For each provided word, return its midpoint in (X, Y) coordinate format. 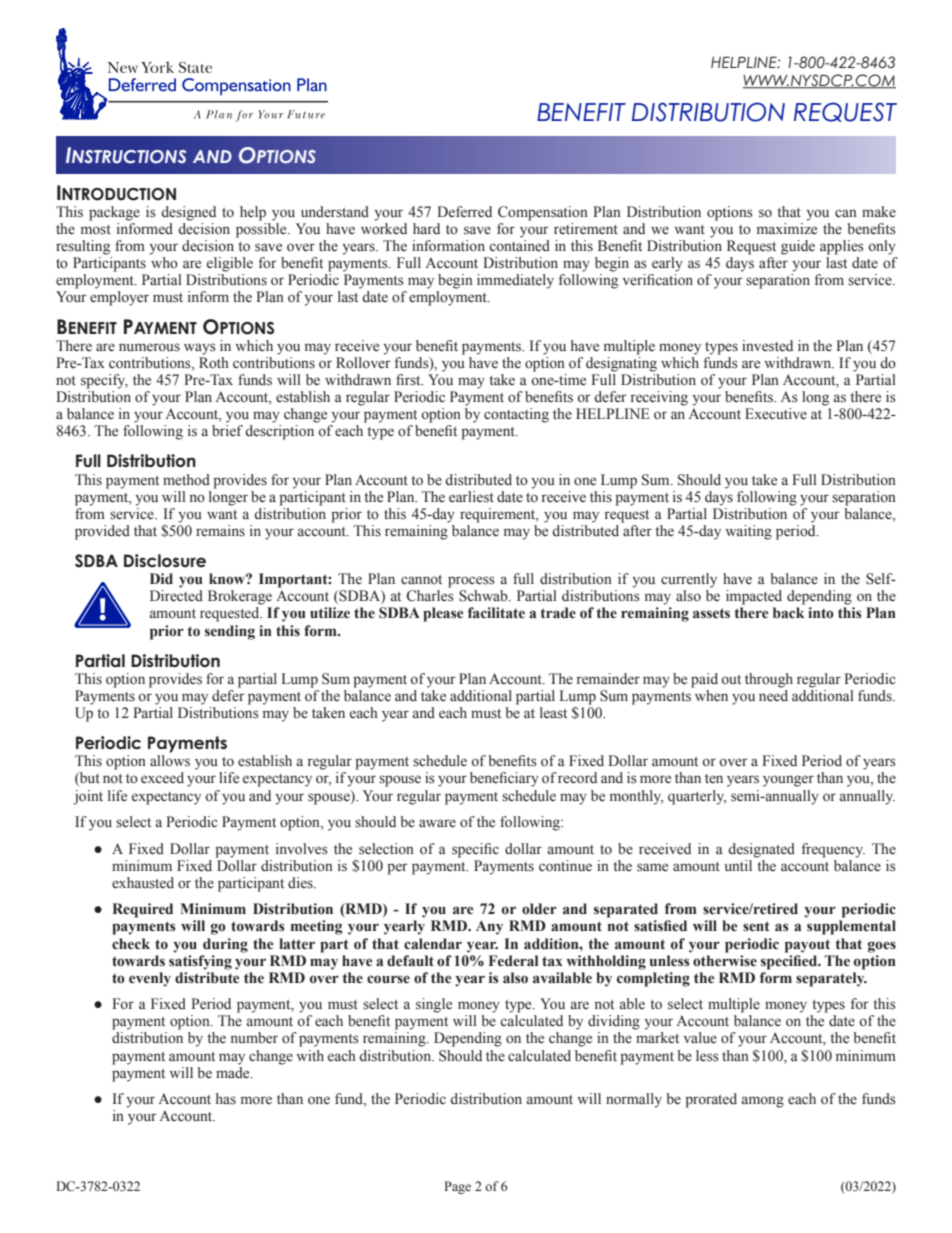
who (164, 263)
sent (756, 926)
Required (142, 910)
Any (489, 927)
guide (798, 247)
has (226, 1098)
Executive (776, 414)
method (186, 480)
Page (457, 1187)
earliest (471, 497)
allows (170, 761)
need (773, 696)
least (553, 712)
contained (519, 246)
